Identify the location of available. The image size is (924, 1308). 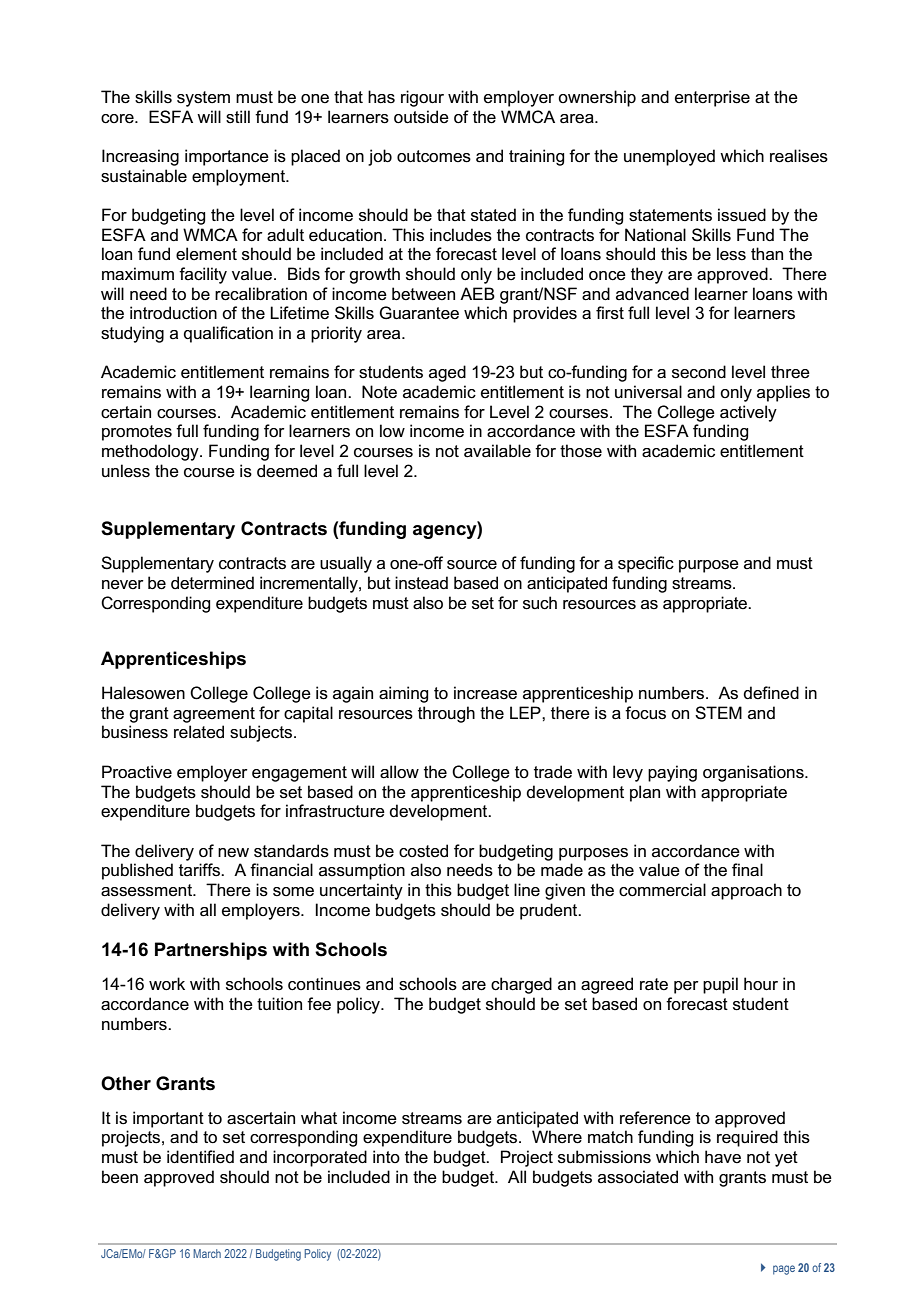
(497, 451).
